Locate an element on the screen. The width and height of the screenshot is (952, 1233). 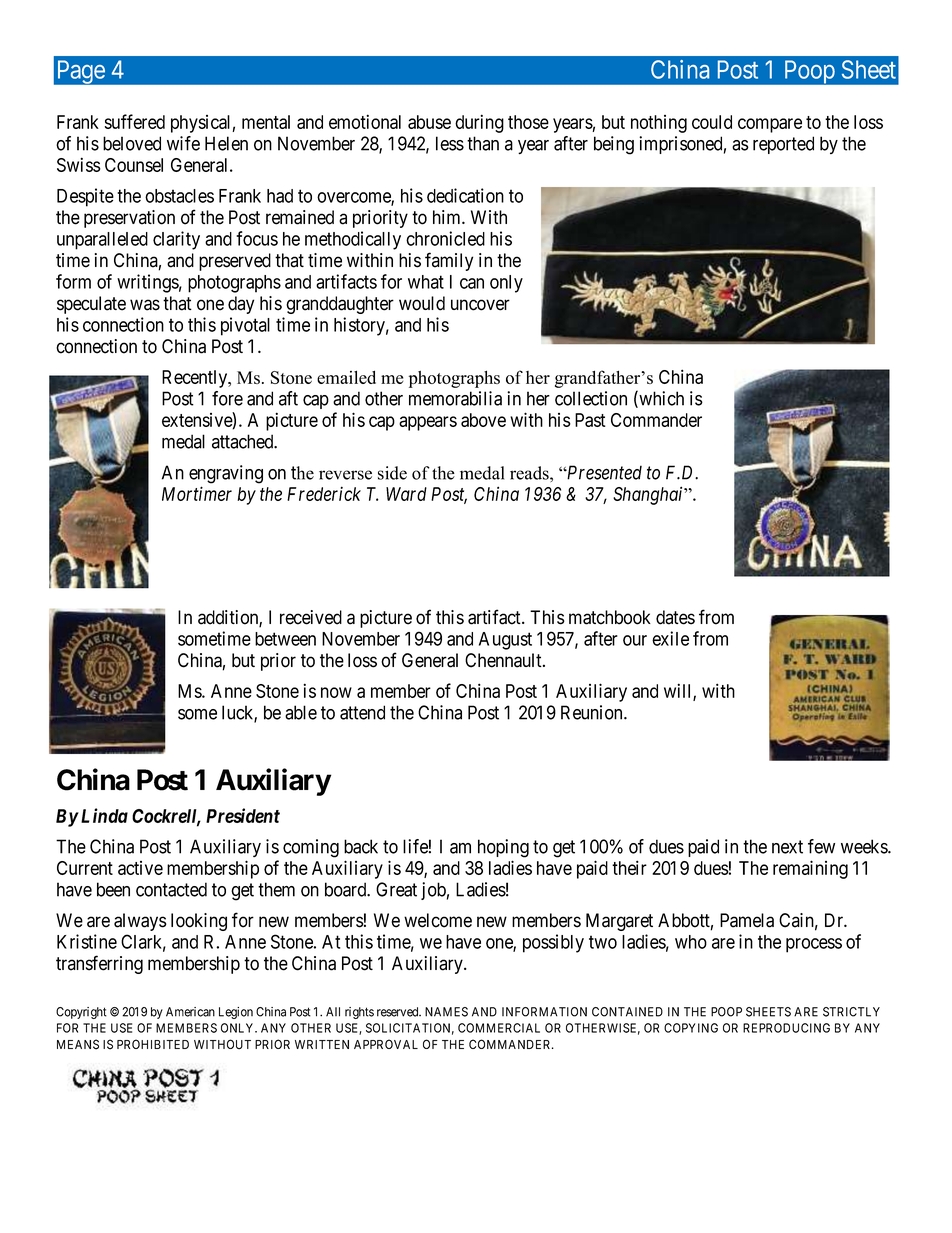
August is located at coordinates (505, 641).
